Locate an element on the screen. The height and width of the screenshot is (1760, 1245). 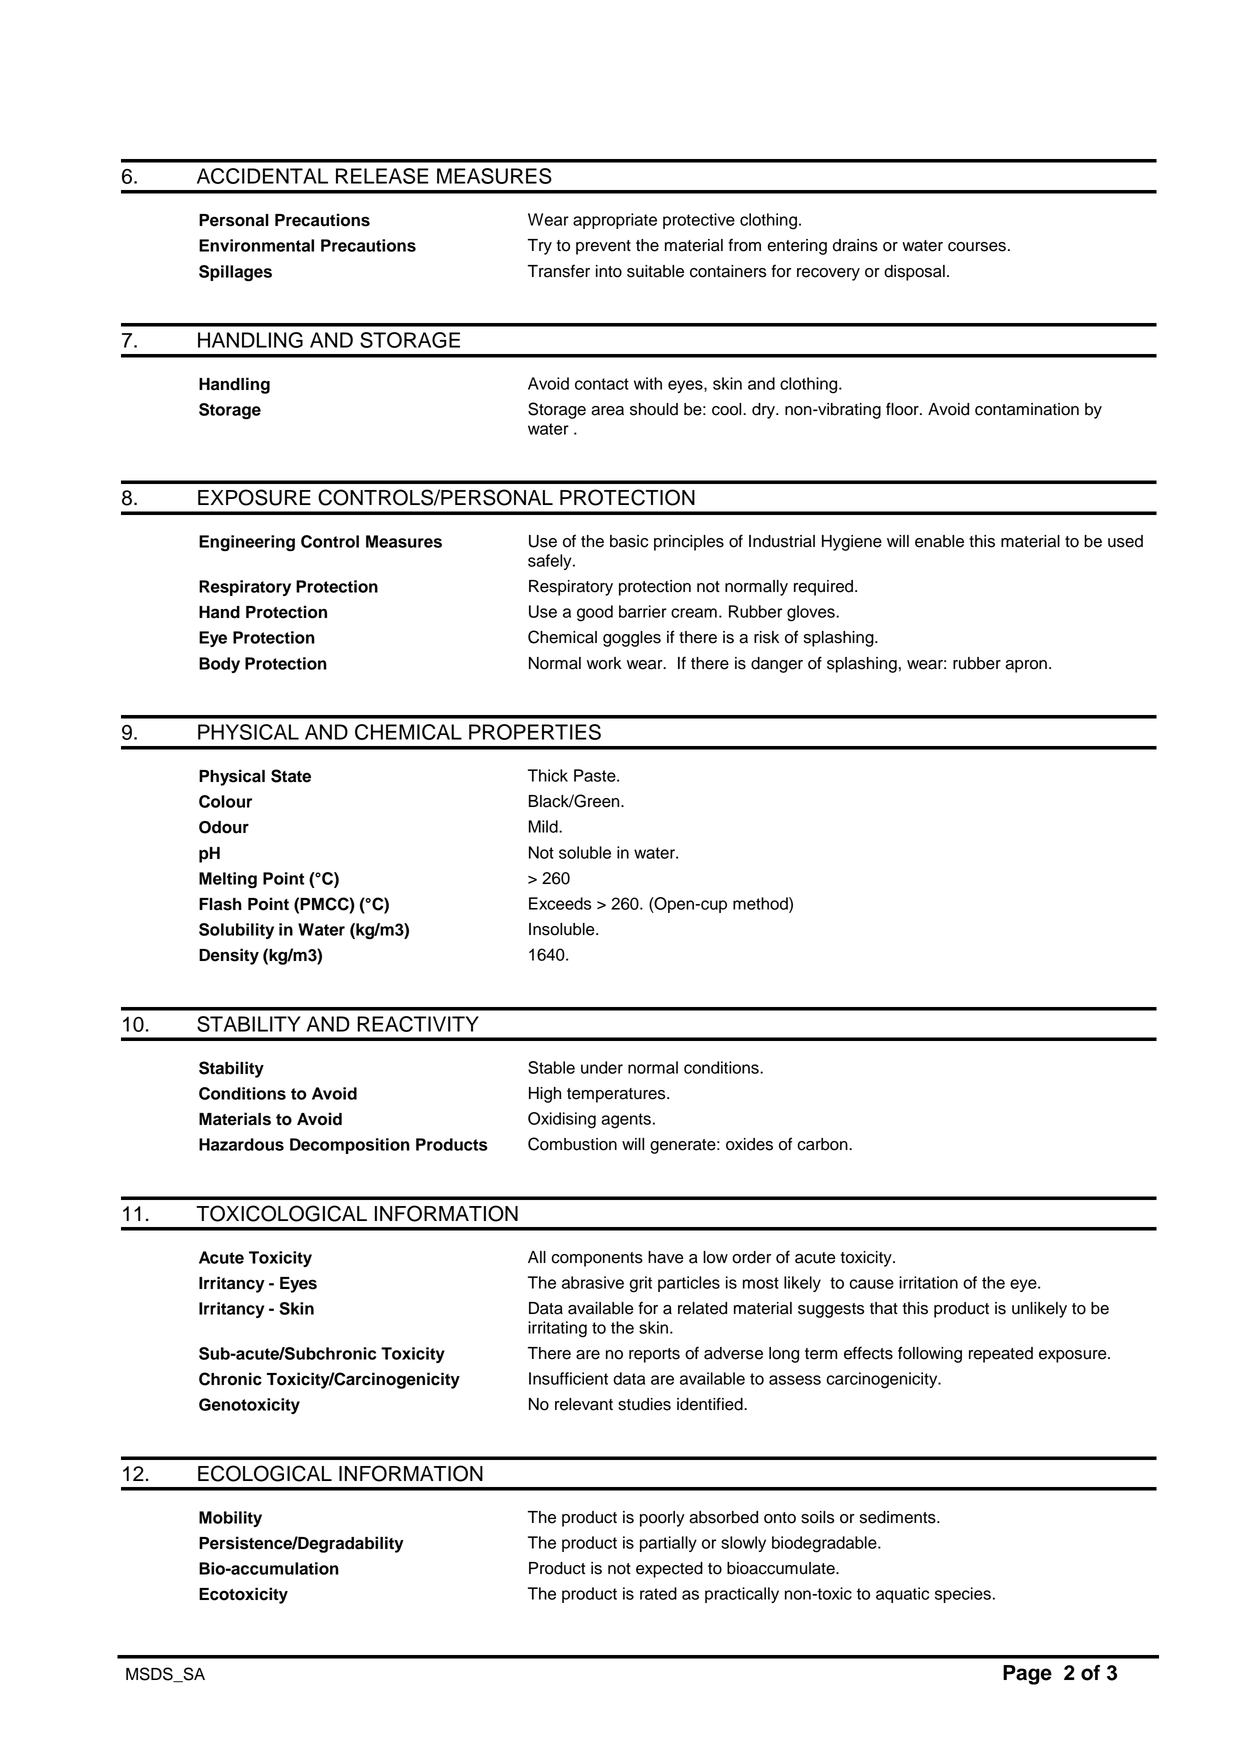
Page is located at coordinates (1027, 1675).
